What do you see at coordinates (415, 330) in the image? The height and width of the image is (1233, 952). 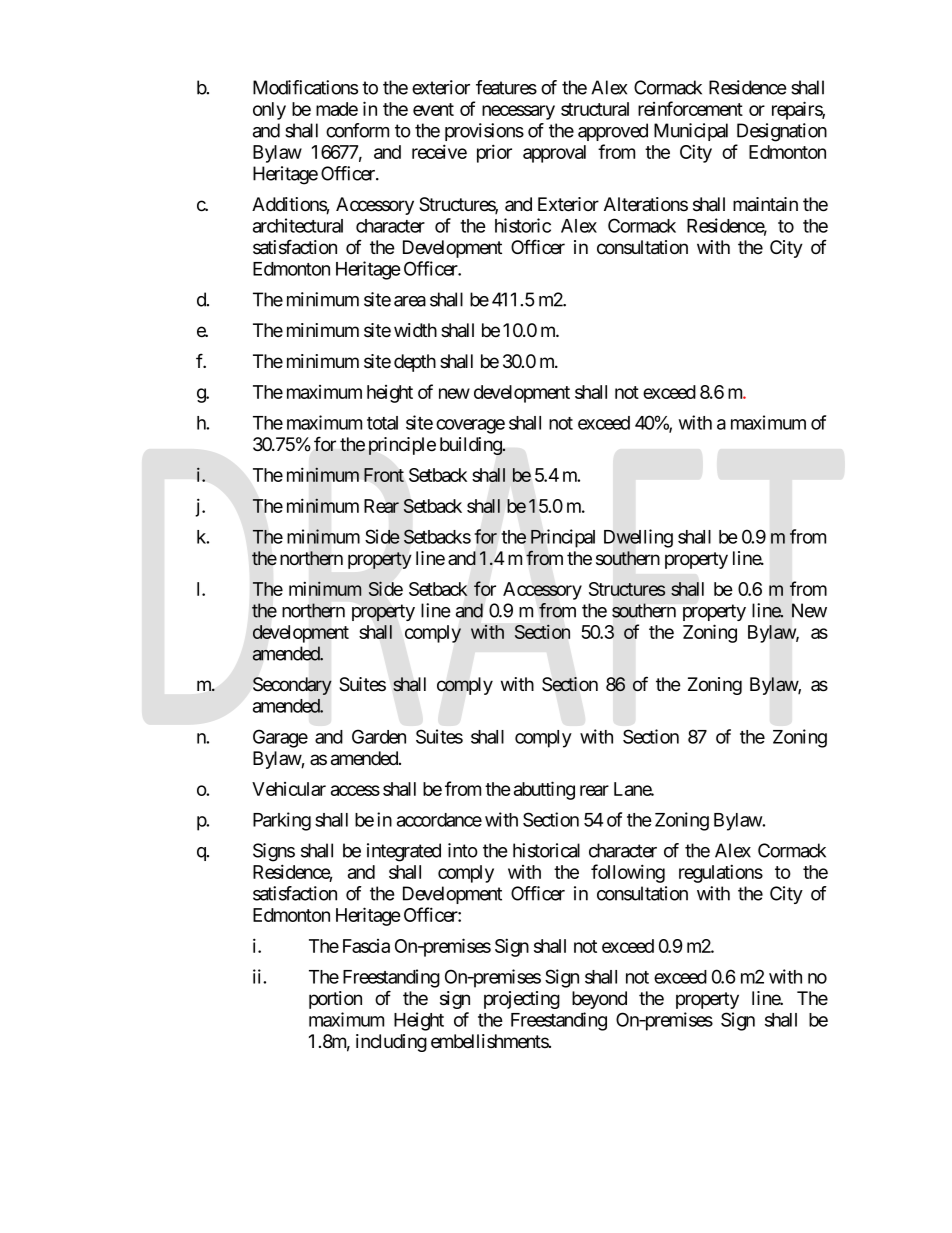 I see `width` at bounding box center [415, 330].
